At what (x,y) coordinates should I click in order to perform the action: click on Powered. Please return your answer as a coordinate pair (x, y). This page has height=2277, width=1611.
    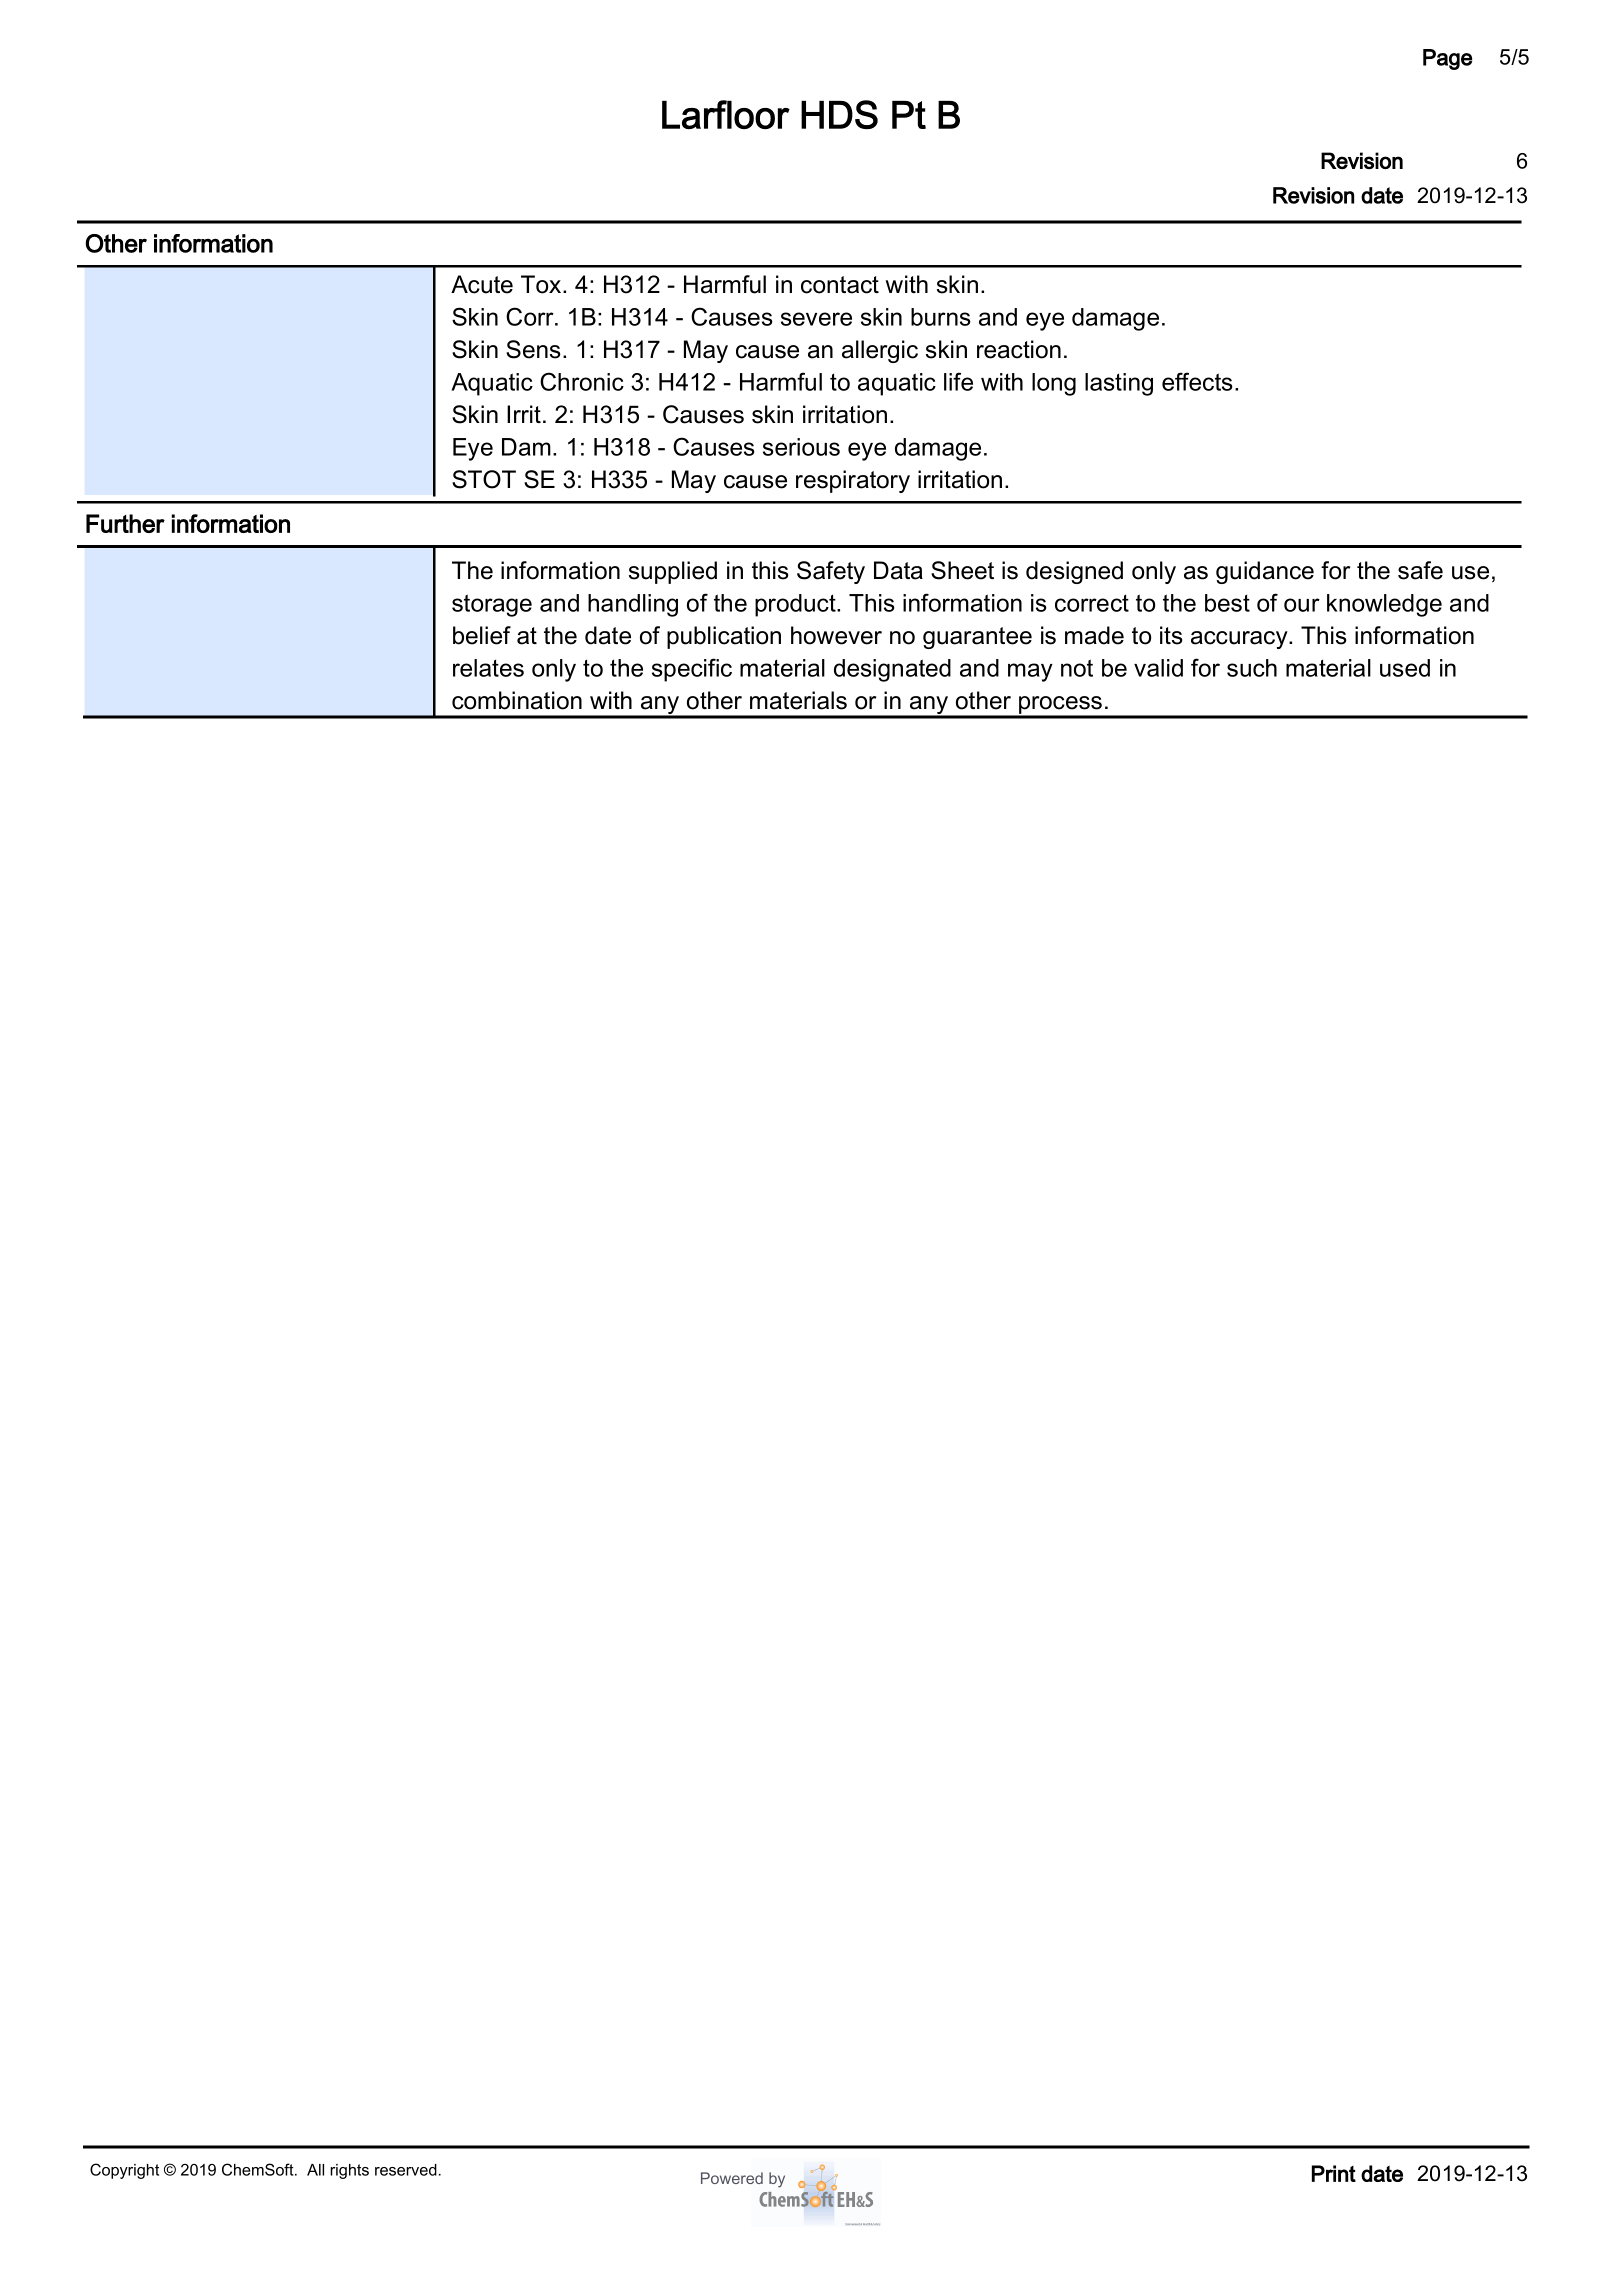
    Looking at the image, I should click on (732, 2178).
